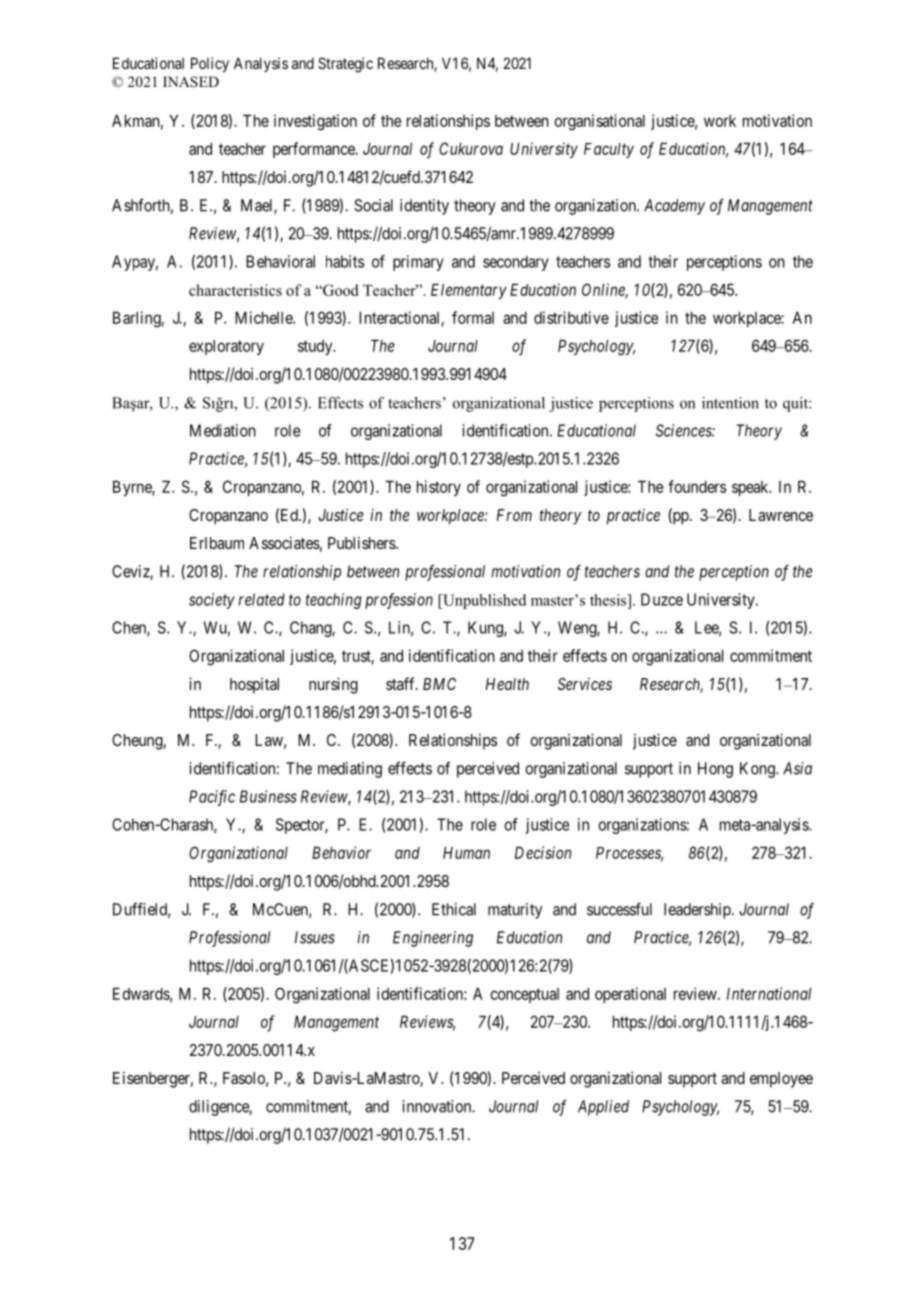 This screenshot has width=924, height=1309. Describe the element at coordinates (524, 995) in the screenshot. I see `conceptual` at that location.
